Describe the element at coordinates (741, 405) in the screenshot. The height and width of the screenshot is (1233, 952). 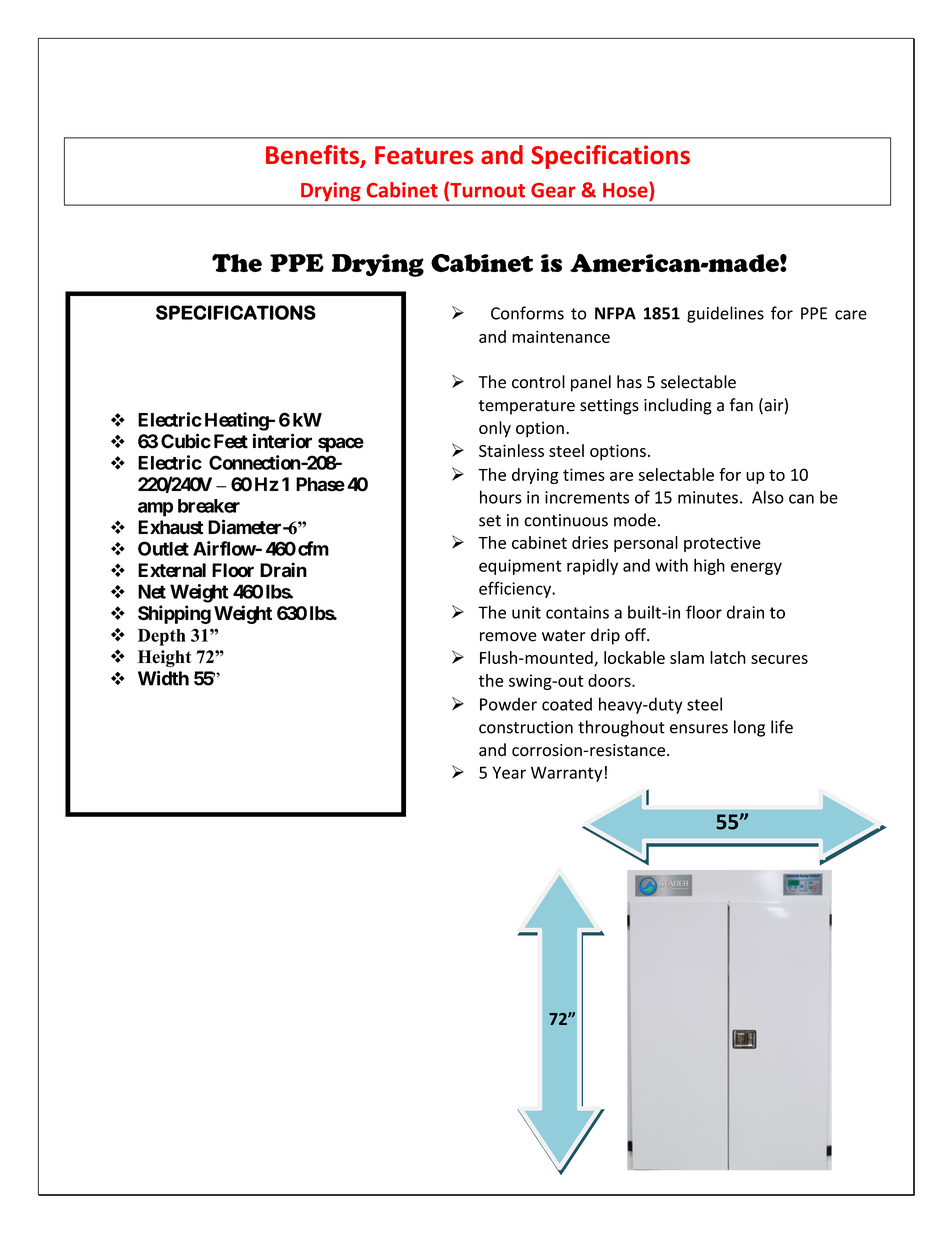
I see `fan` at that location.
